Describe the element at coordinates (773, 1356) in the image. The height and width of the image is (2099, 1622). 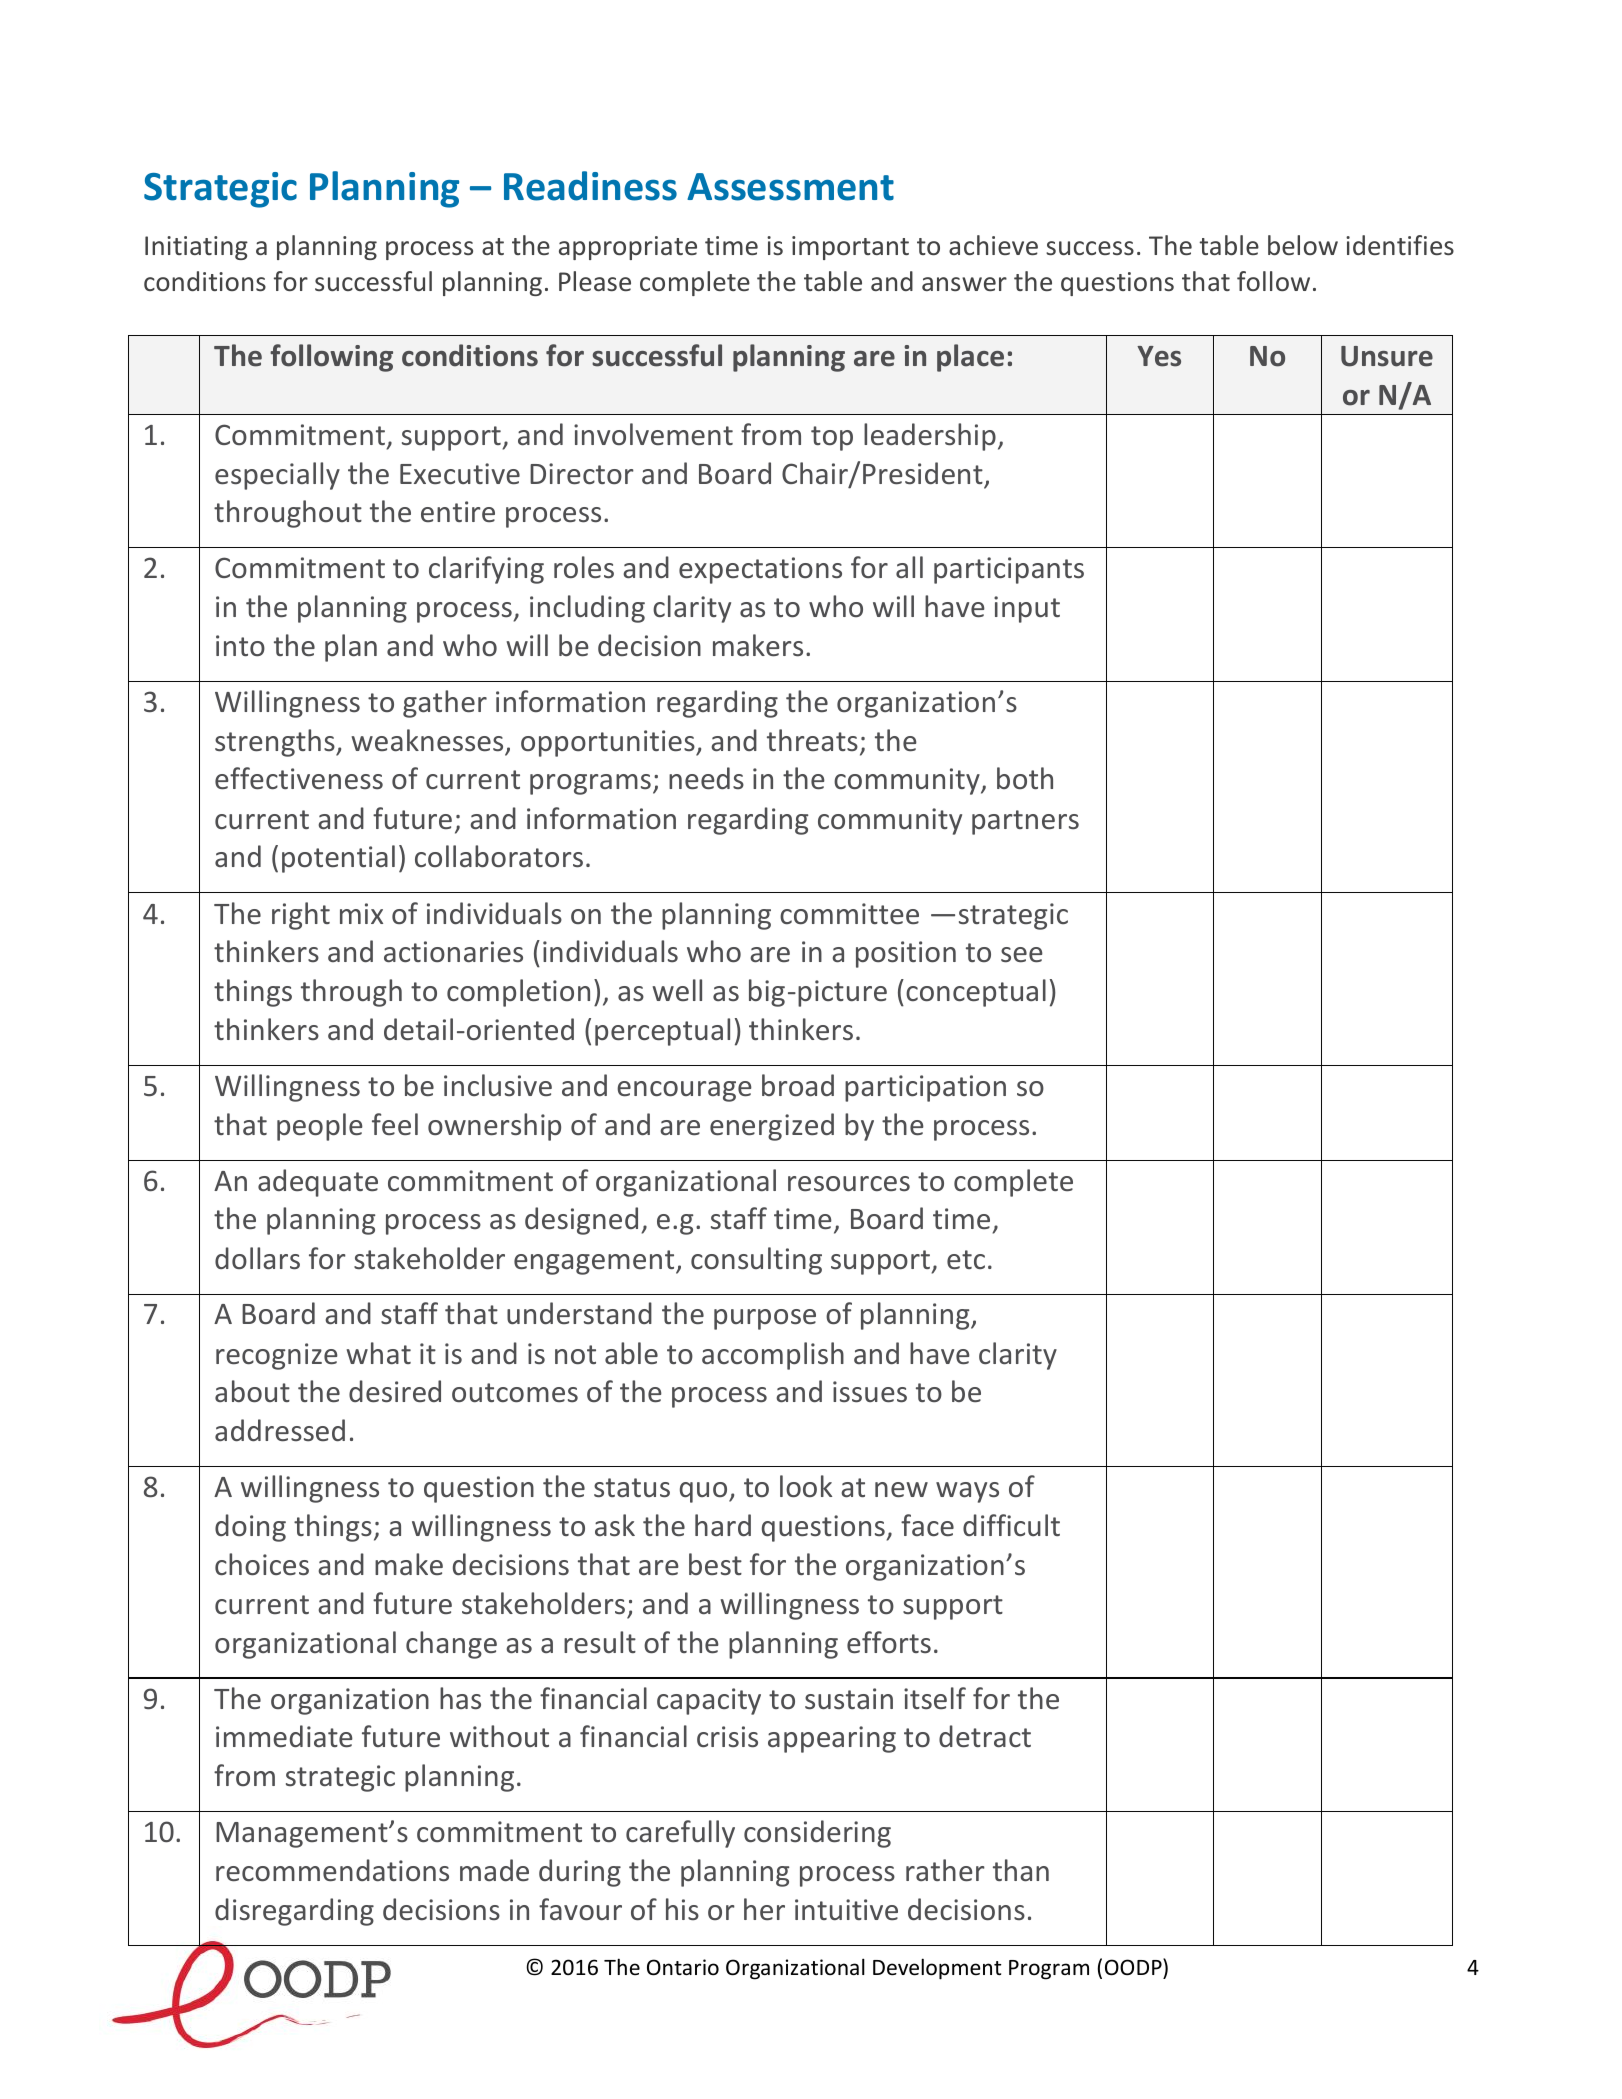
I see `accomplish` at that location.
